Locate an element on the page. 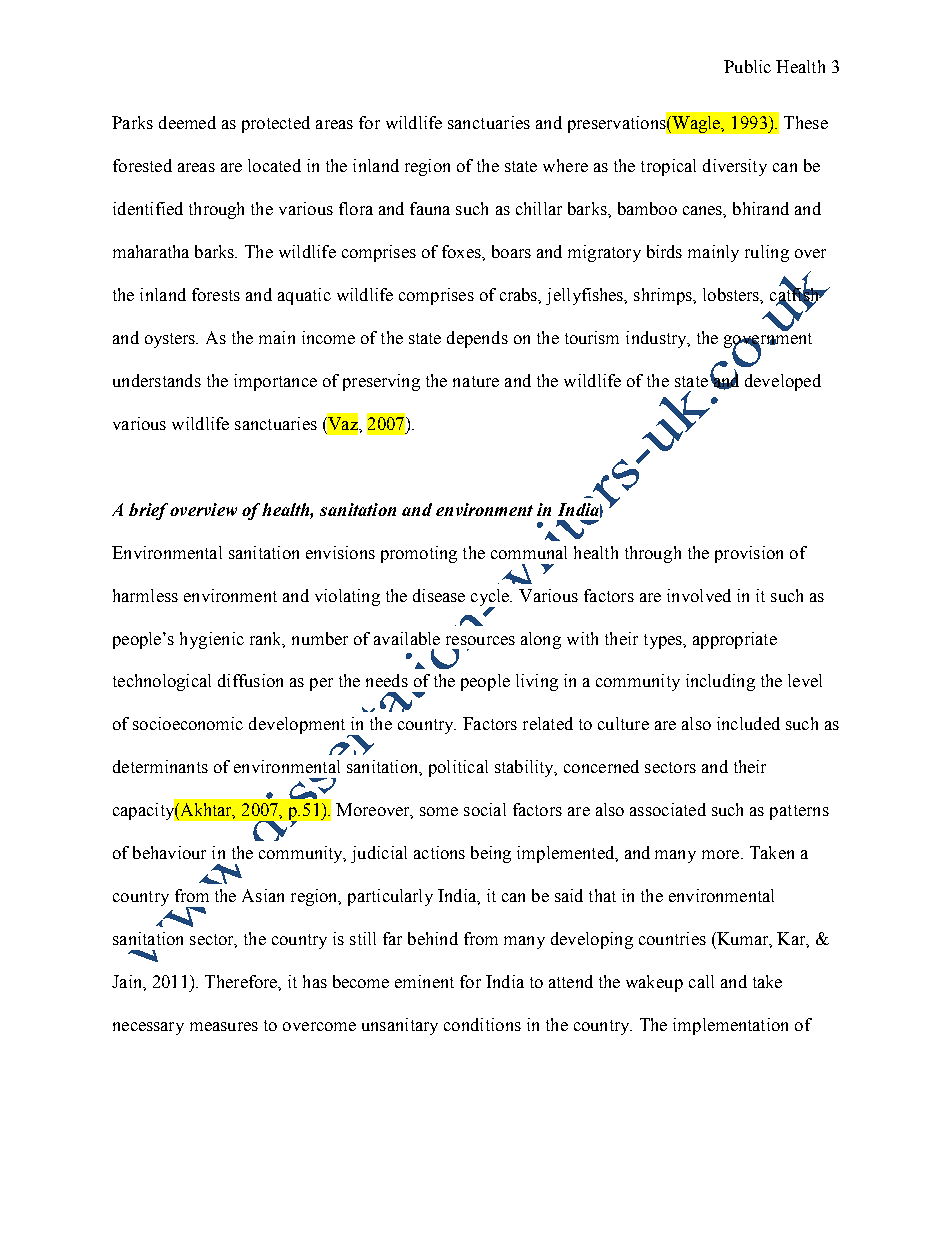 Image resolution: width=952 pixels, height=1233 pixels. understands is located at coordinates (157, 380).
